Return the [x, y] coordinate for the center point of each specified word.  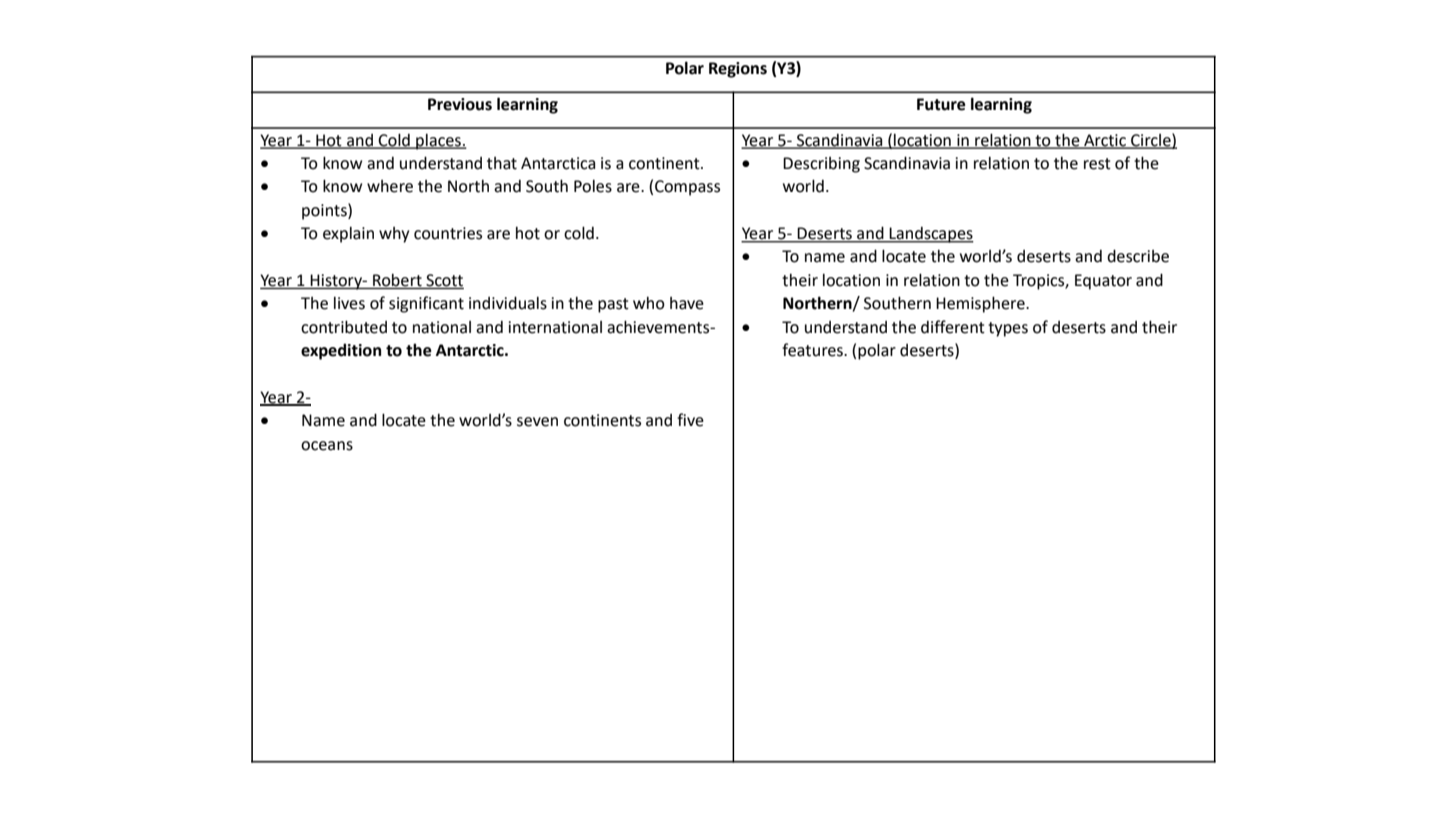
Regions [738, 70]
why [394, 235]
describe [1138, 256]
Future [941, 104]
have [687, 303]
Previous [460, 104]
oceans [327, 446]
